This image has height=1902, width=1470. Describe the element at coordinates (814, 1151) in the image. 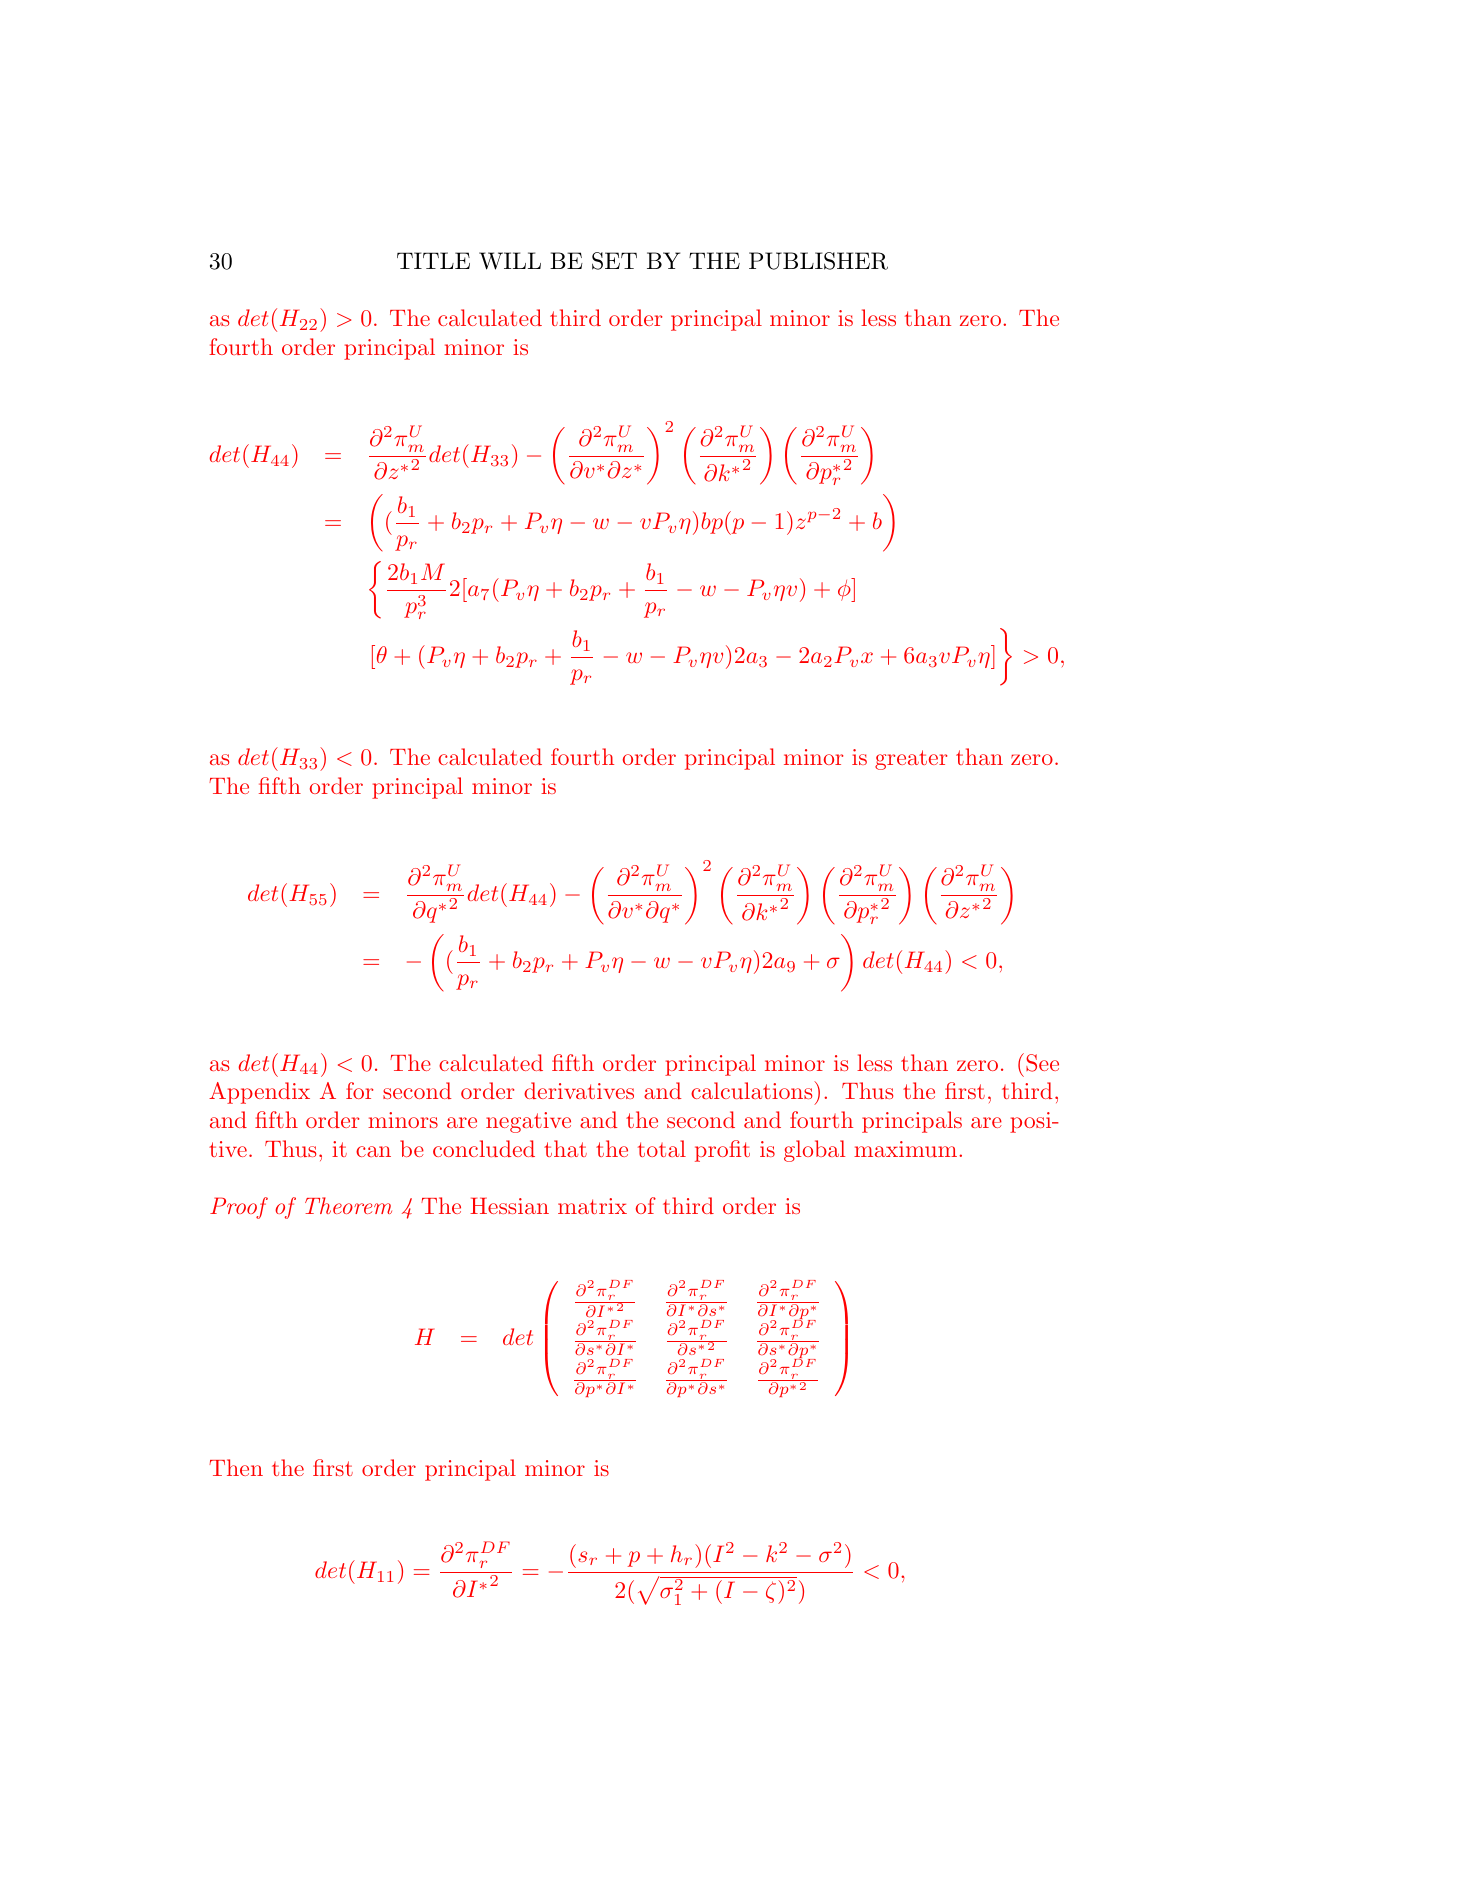

I see `global` at that location.
